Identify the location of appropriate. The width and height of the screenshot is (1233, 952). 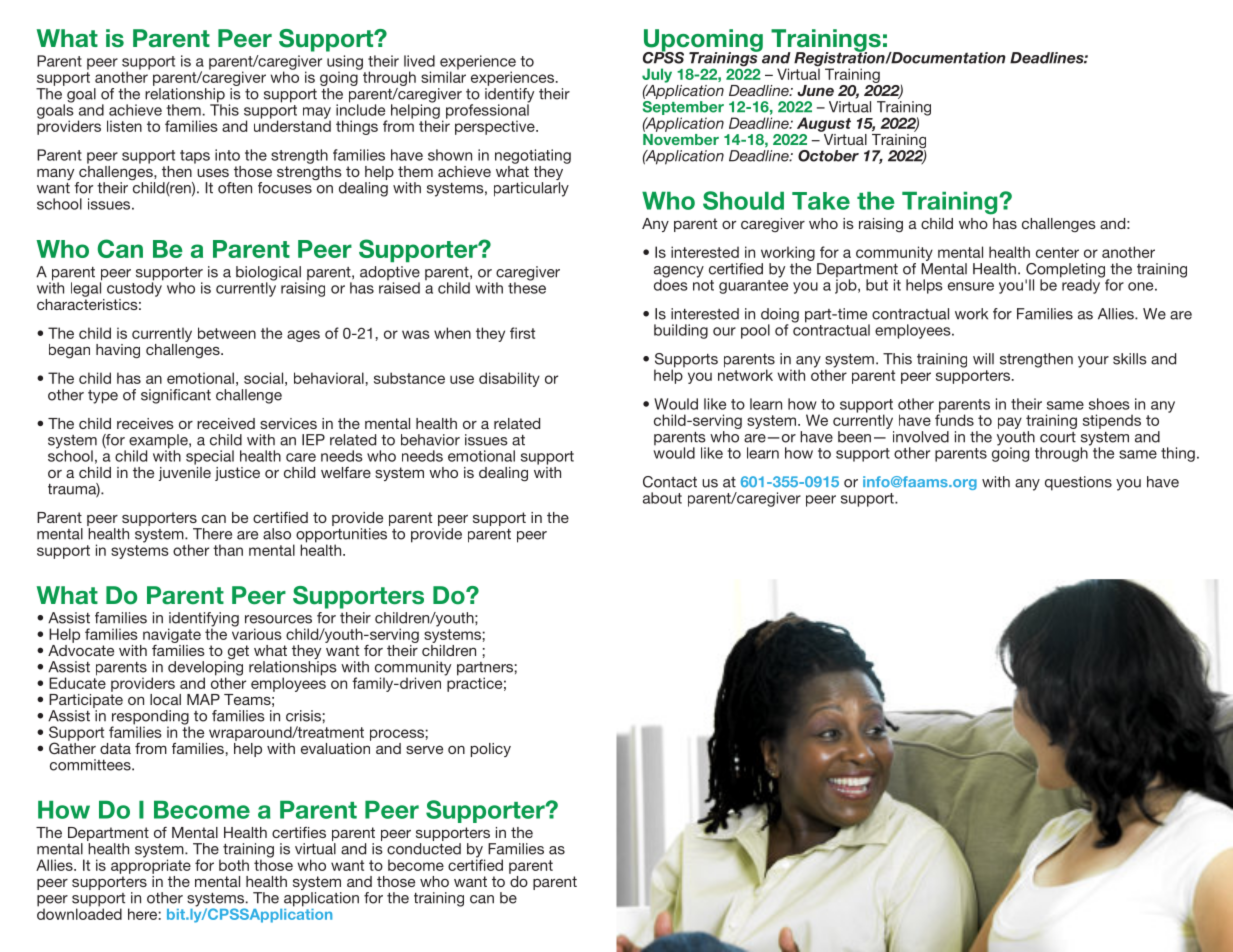
(151, 865).
